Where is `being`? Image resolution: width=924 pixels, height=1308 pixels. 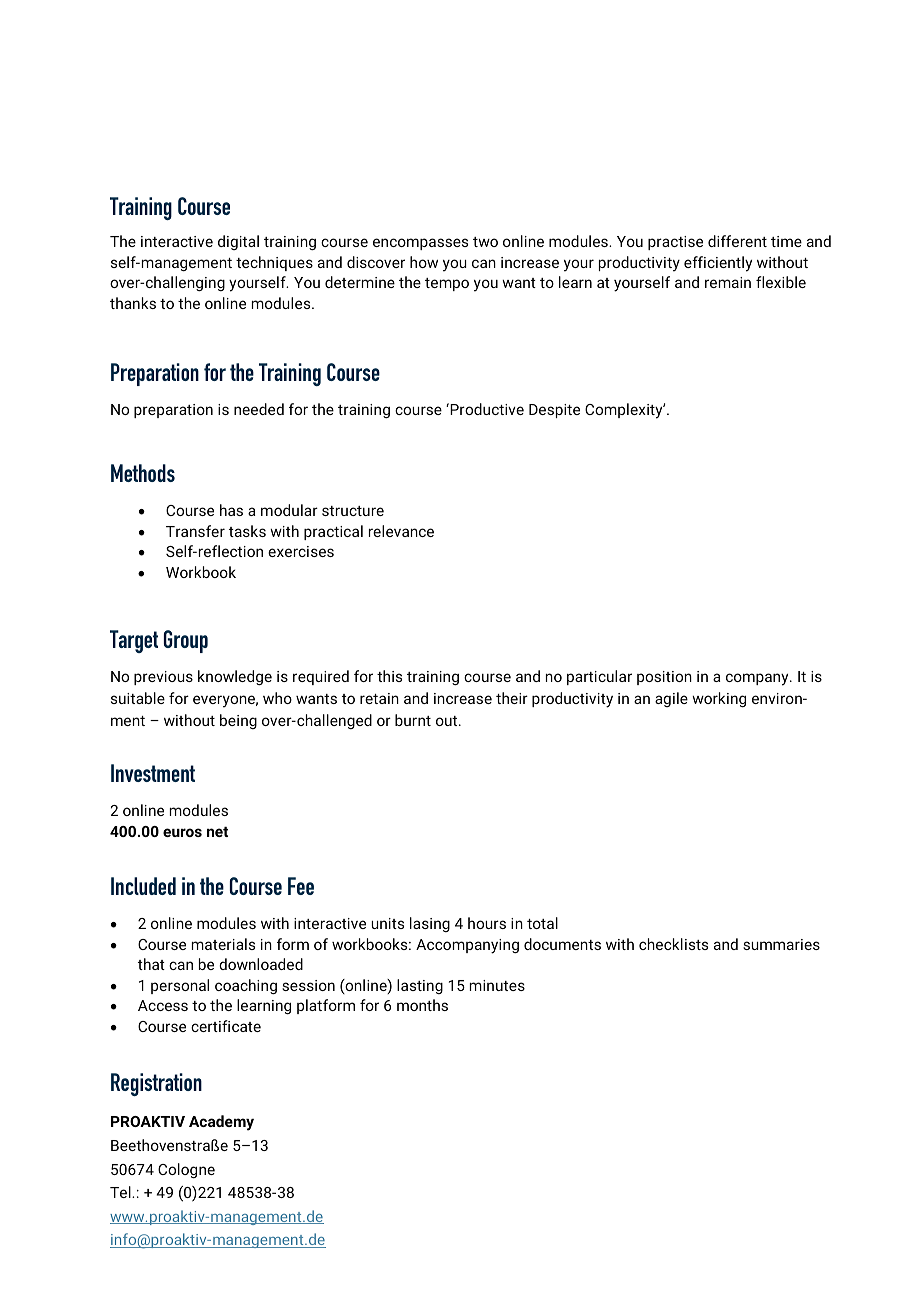
being is located at coordinates (238, 721).
